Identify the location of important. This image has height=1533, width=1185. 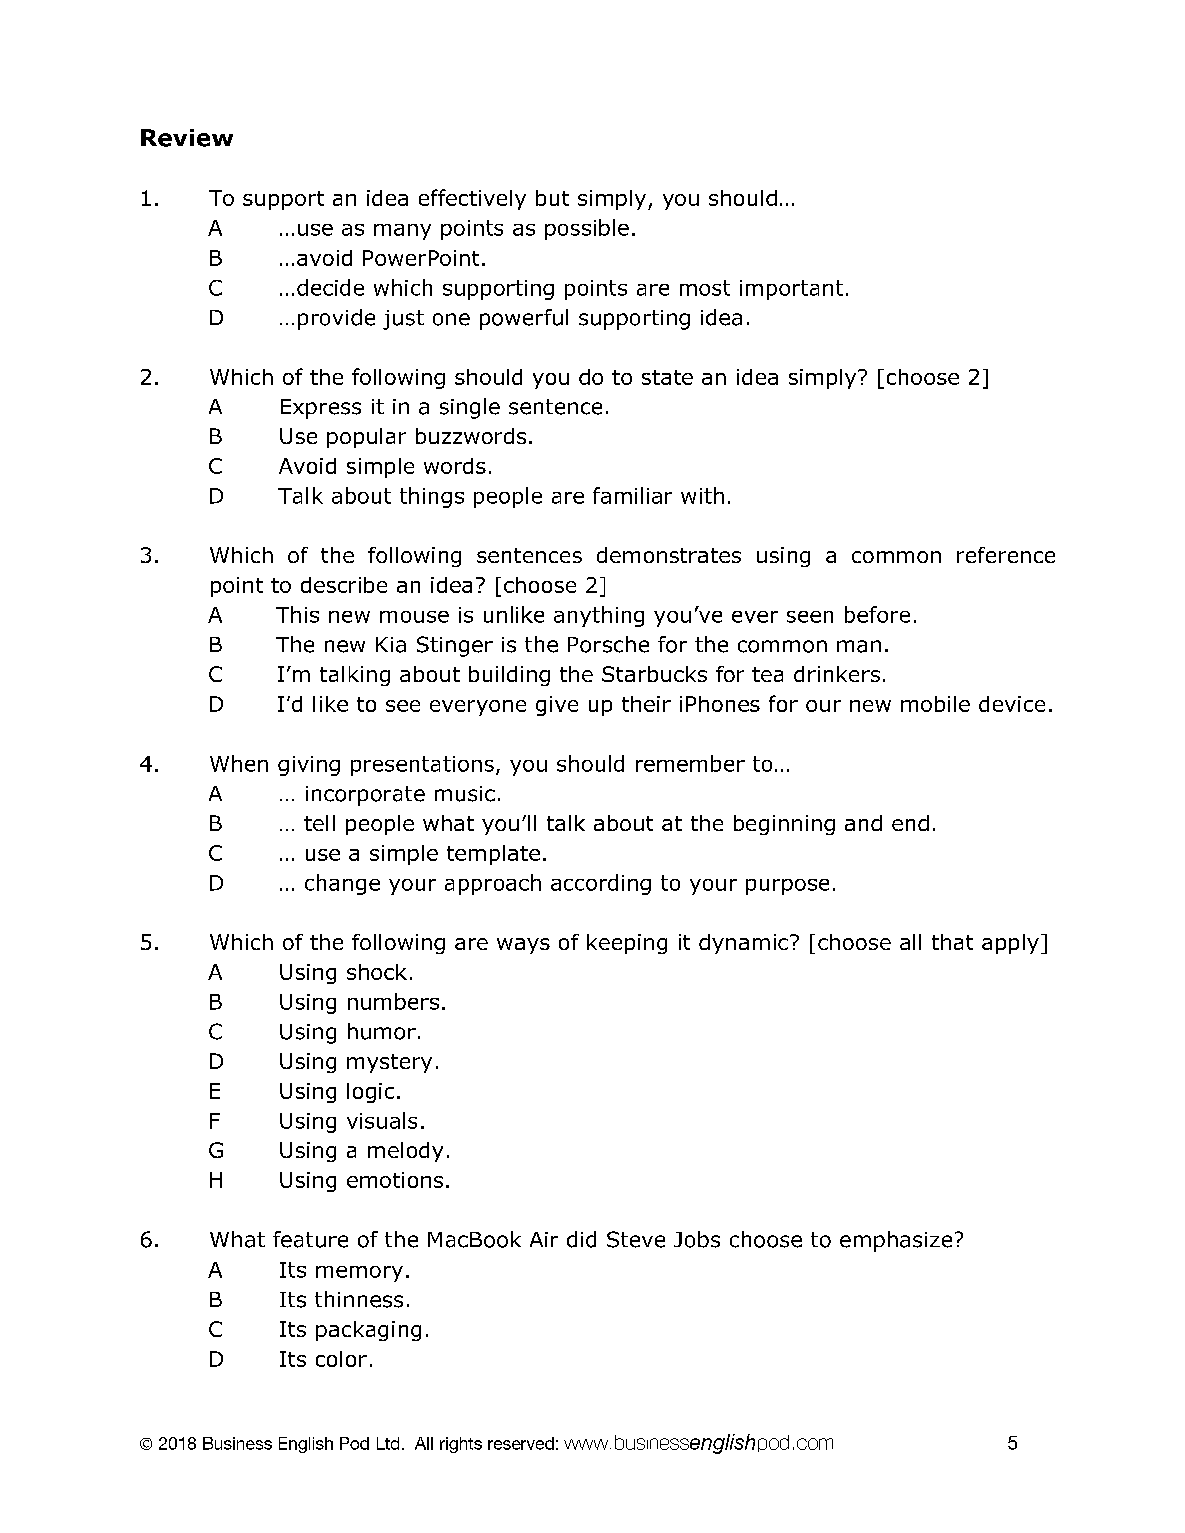
(791, 290).
